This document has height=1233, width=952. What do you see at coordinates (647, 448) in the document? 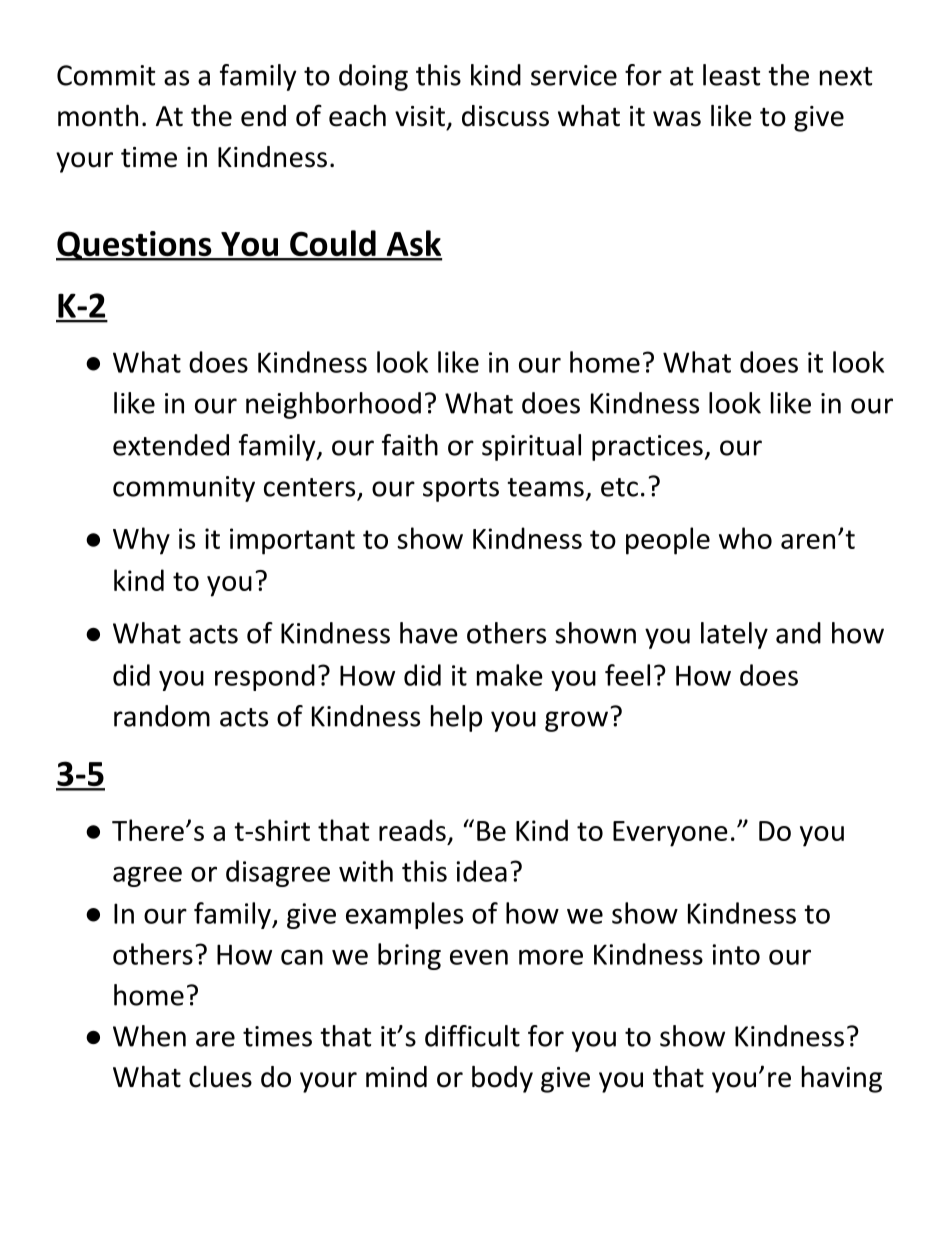
I see `practices` at bounding box center [647, 448].
